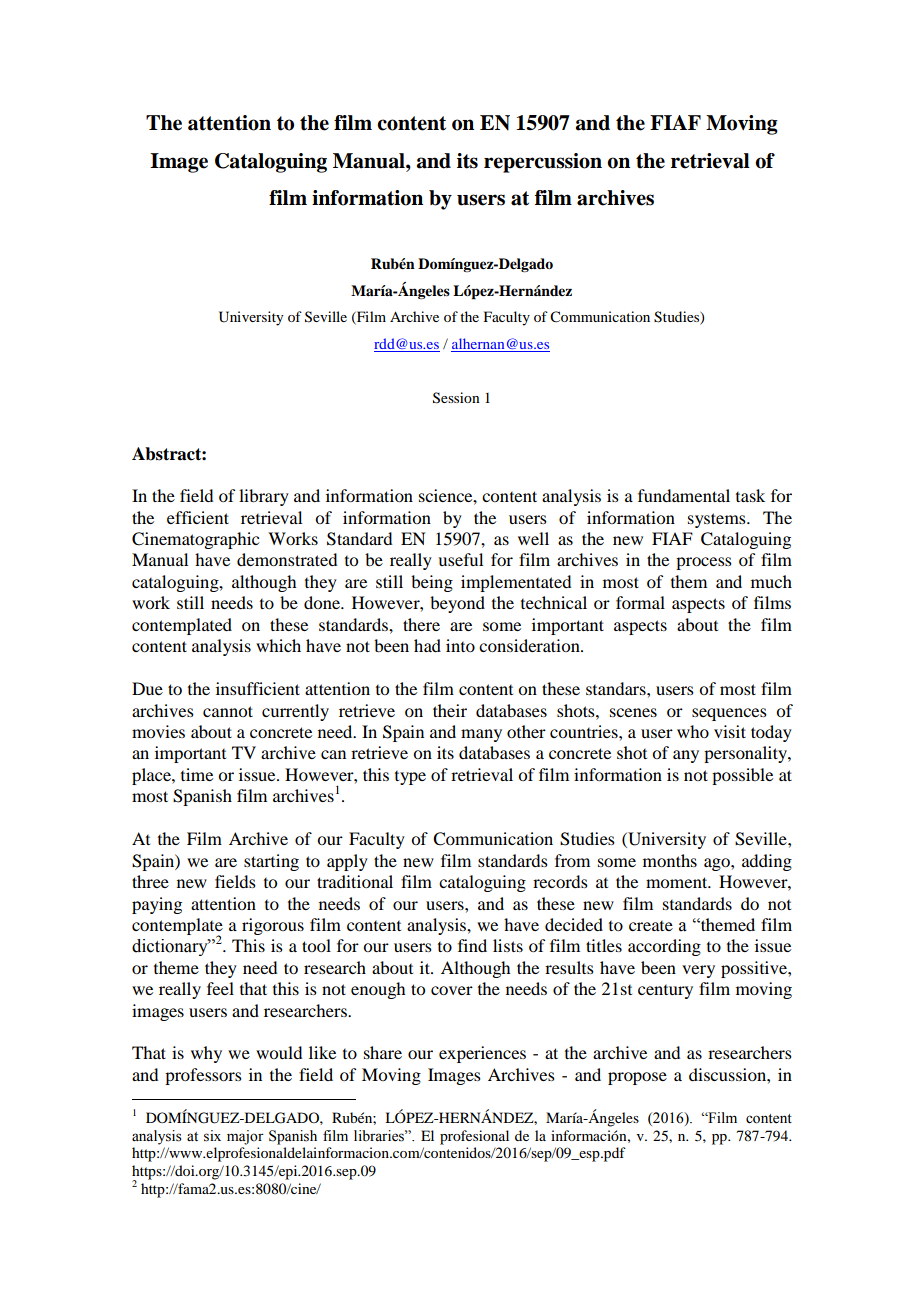 This image has width=924, height=1308. I want to click on which, so click(278, 645).
